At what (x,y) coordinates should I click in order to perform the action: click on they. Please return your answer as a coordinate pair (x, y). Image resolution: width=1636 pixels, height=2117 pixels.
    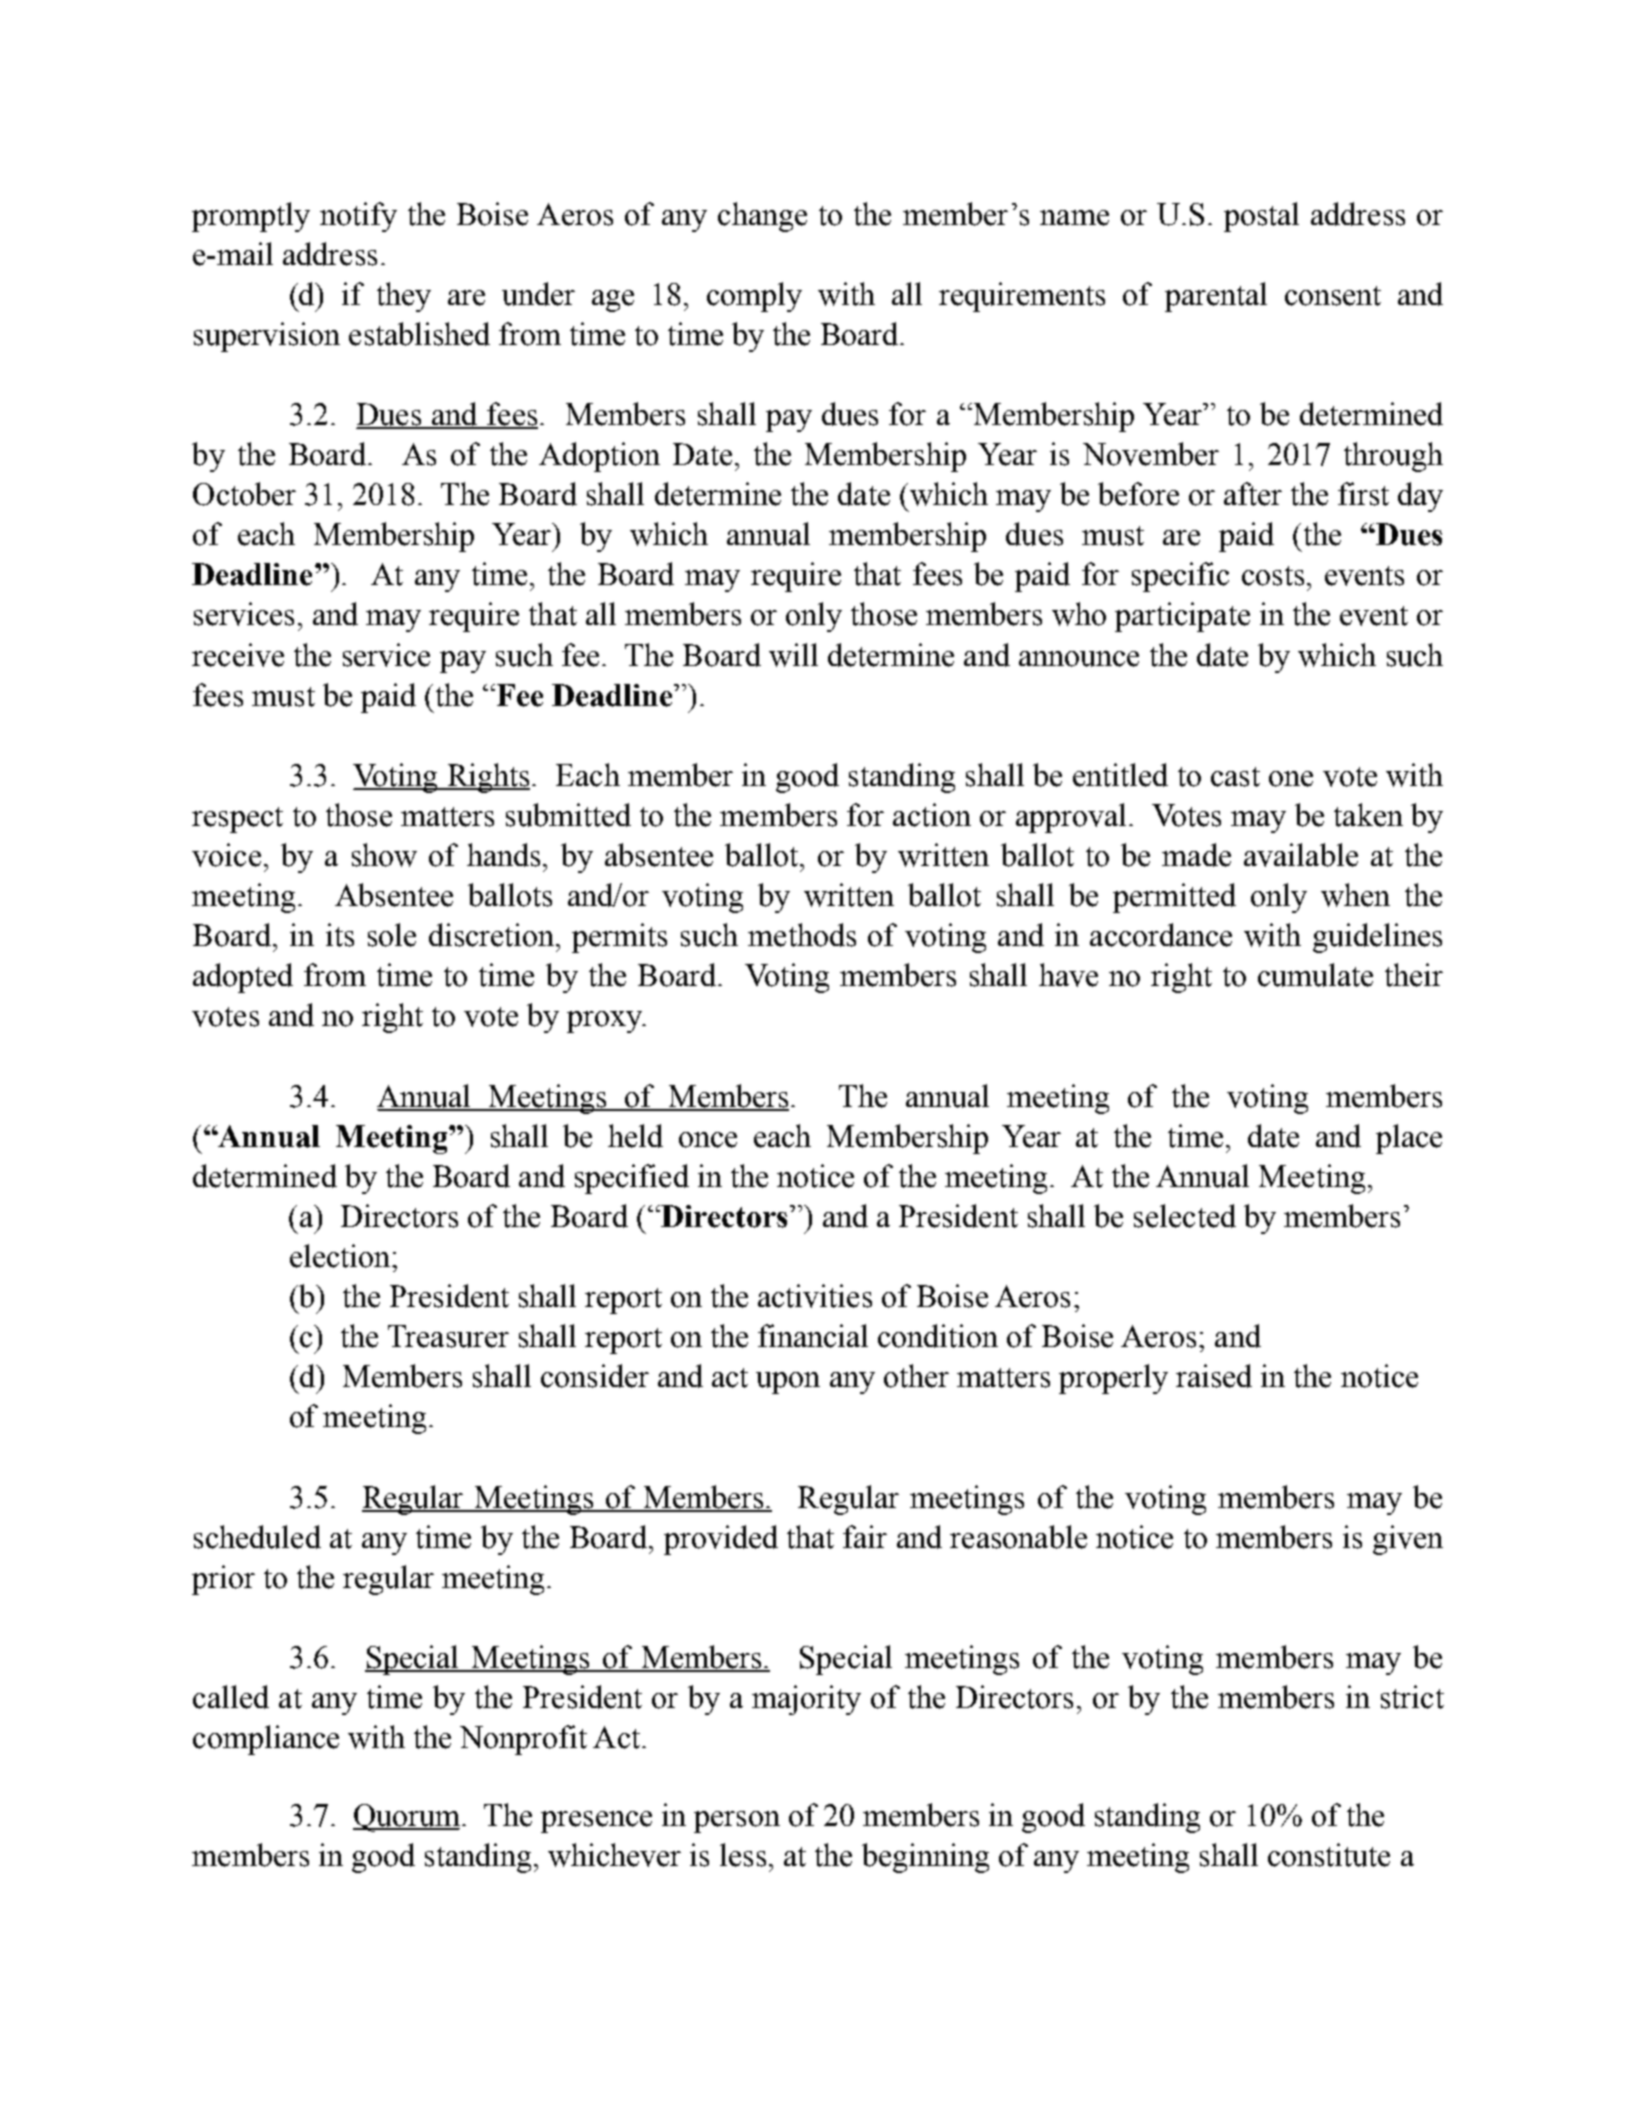
    Looking at the image, I should click on (404, 297).
